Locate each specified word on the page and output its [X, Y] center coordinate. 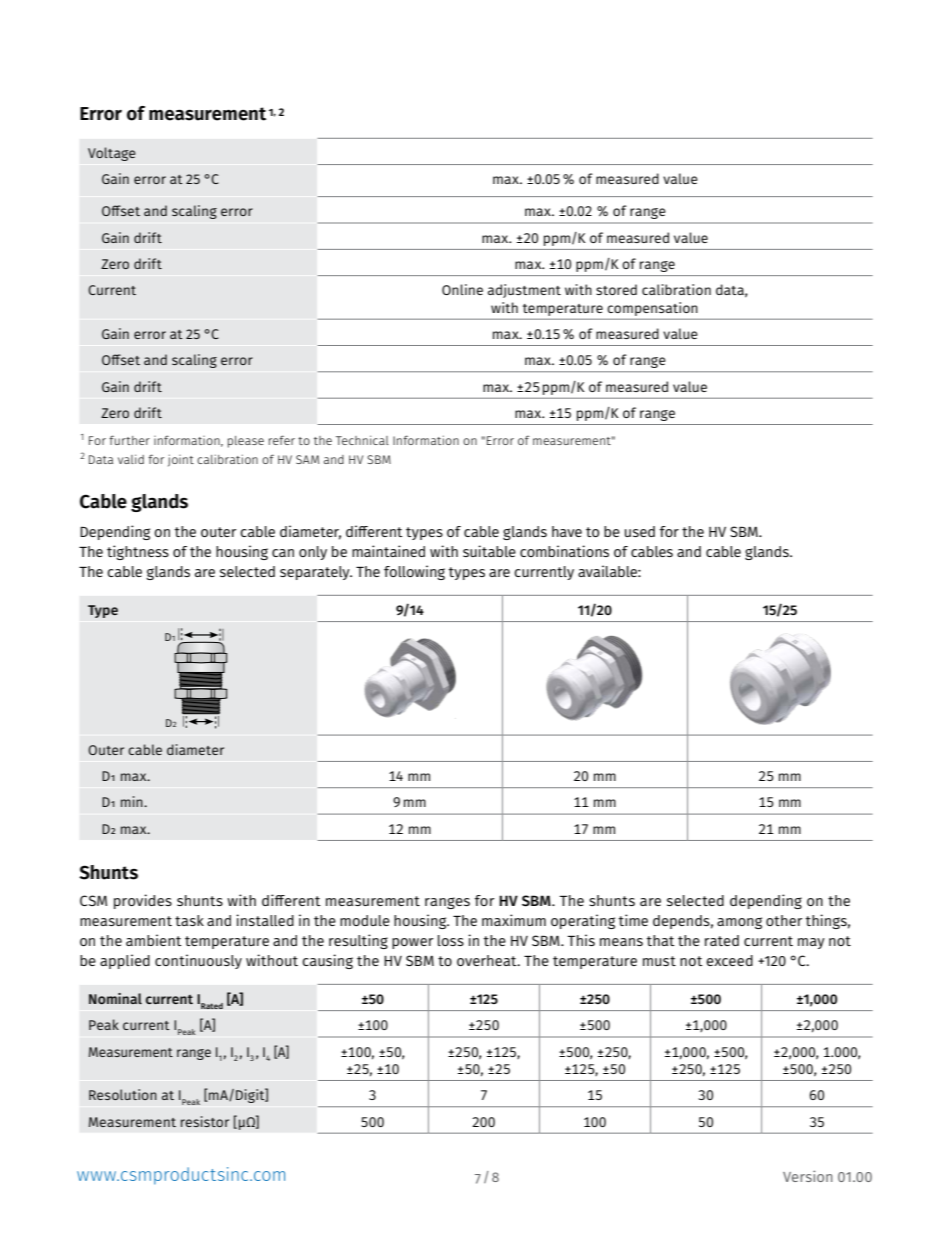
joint [181, 460]
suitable [489, 551]
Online [462, 289]
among [739, 923]
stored [616, 289]
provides [143, 901]
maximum [514, 920]
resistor [205, 1121]
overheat [488, 960]
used [640, 531]
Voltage [112, 154]
